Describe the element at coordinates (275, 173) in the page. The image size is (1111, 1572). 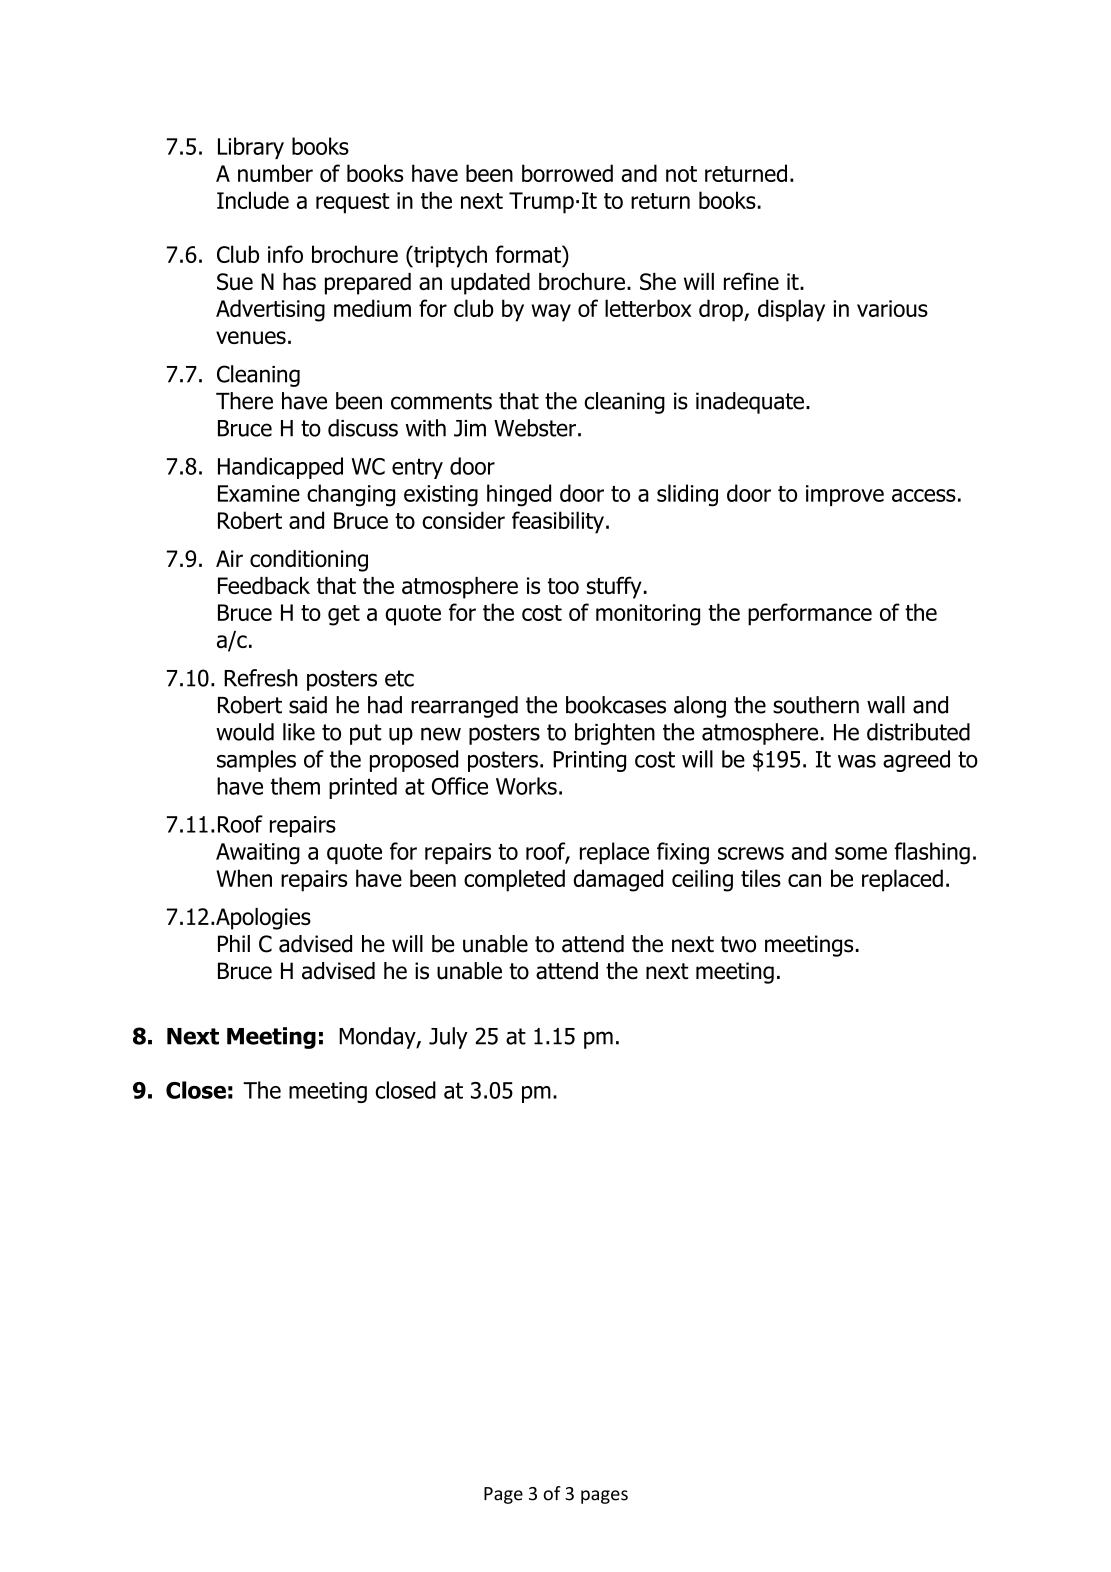
I see `number` at that location.
